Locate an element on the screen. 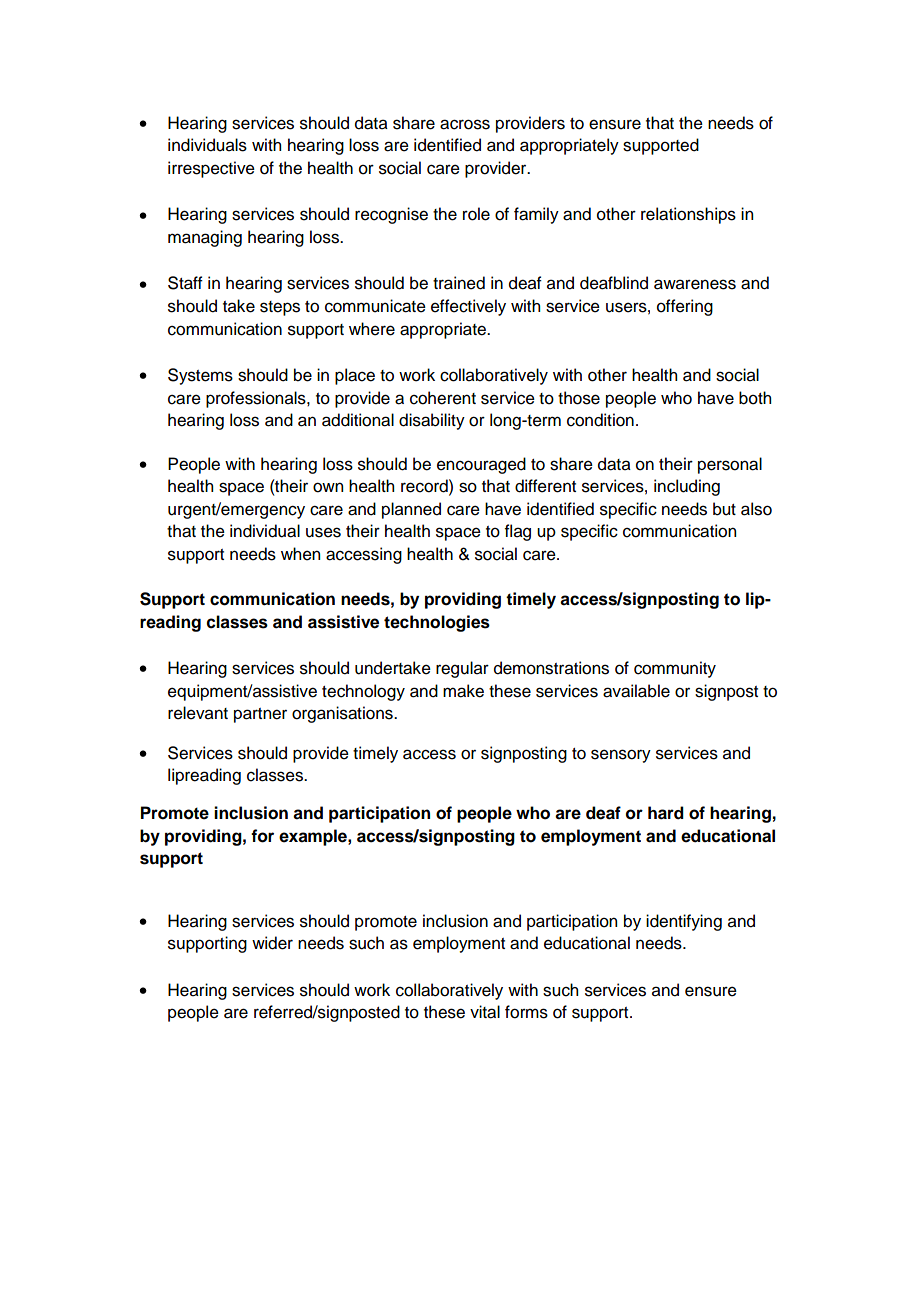  wider is located at coordinates (272, 943).
